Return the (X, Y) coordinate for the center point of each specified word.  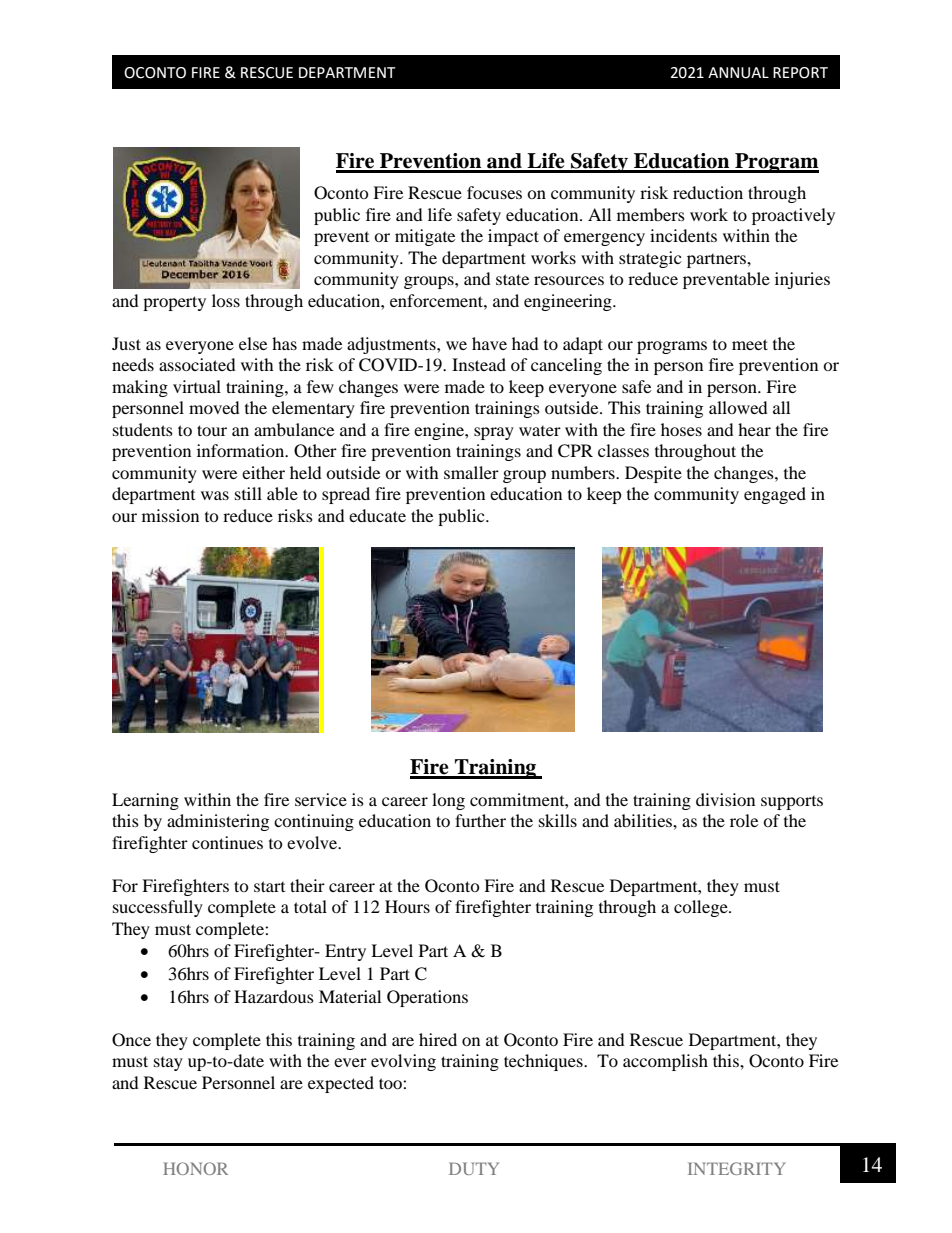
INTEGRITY (737, 1168)
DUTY (474, 1168)
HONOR (195, 1168)
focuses (494, 192)
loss (226, 300)
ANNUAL (738, 73)
